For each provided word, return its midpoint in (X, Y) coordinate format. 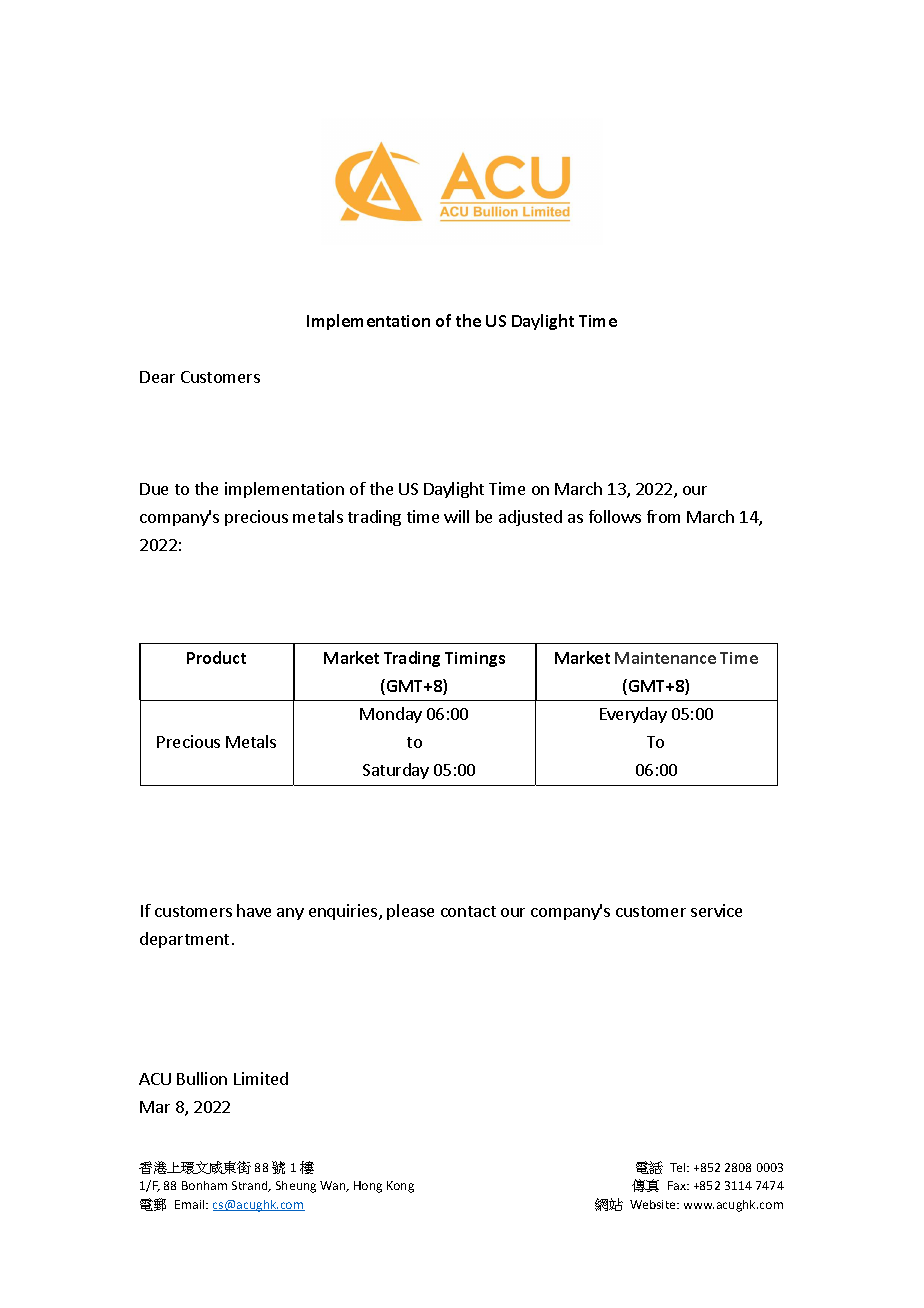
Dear (157, 377)
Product (216, 657)
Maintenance (665, 658)
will (456, 516)
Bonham (204, 1185)
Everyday (633, 715)
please (410, 912)
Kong (400, 1187)
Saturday (396, 771)
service (716, 910)
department (184, 940)
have (254, 910)
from (663, 516)
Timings (475, 659)
